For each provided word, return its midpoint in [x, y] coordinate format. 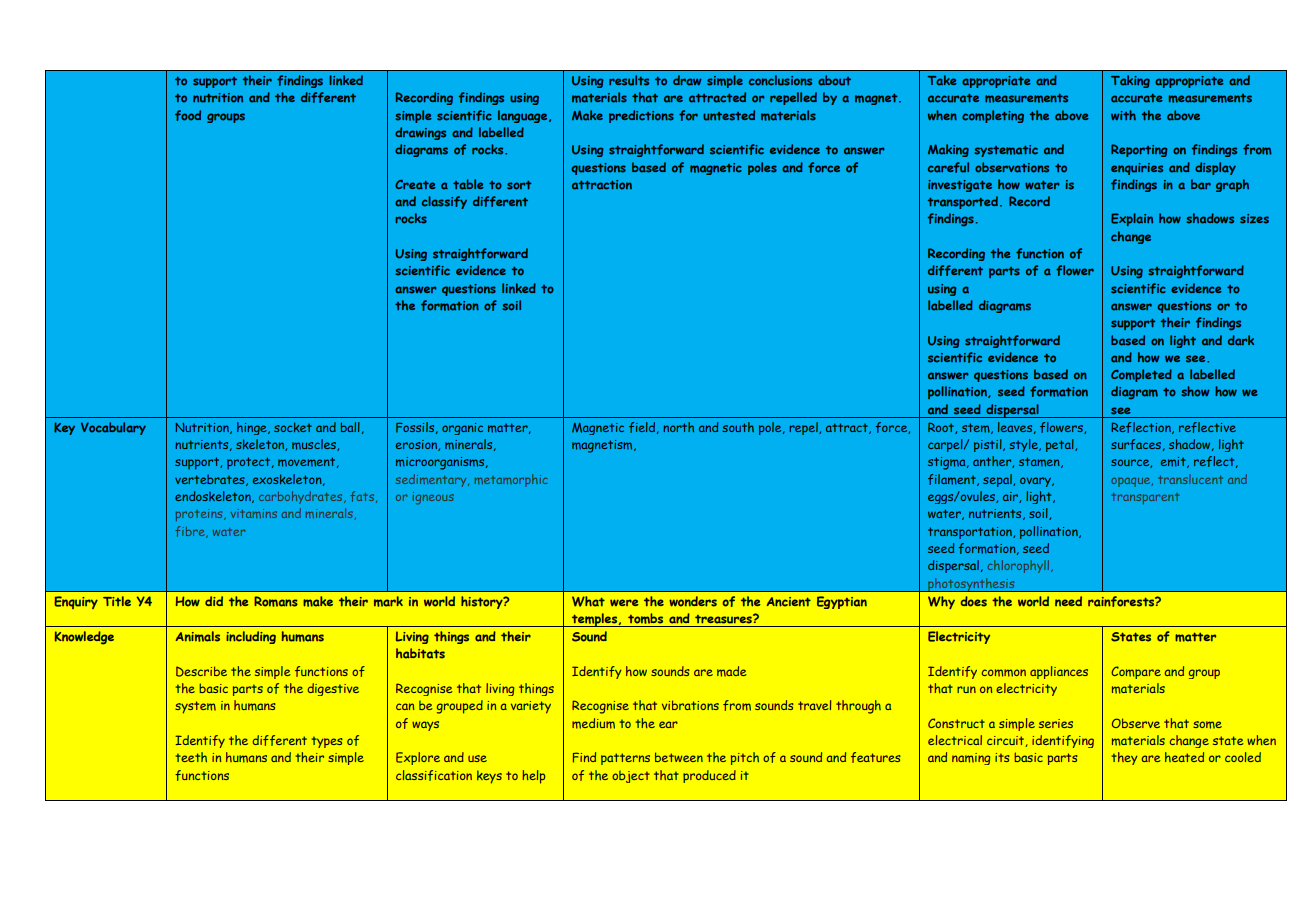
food [188, 115]
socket [293, 427]
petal [1061, 445]
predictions [641, 116]
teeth [191, 757]
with [1123, 115]
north [678, 427]
